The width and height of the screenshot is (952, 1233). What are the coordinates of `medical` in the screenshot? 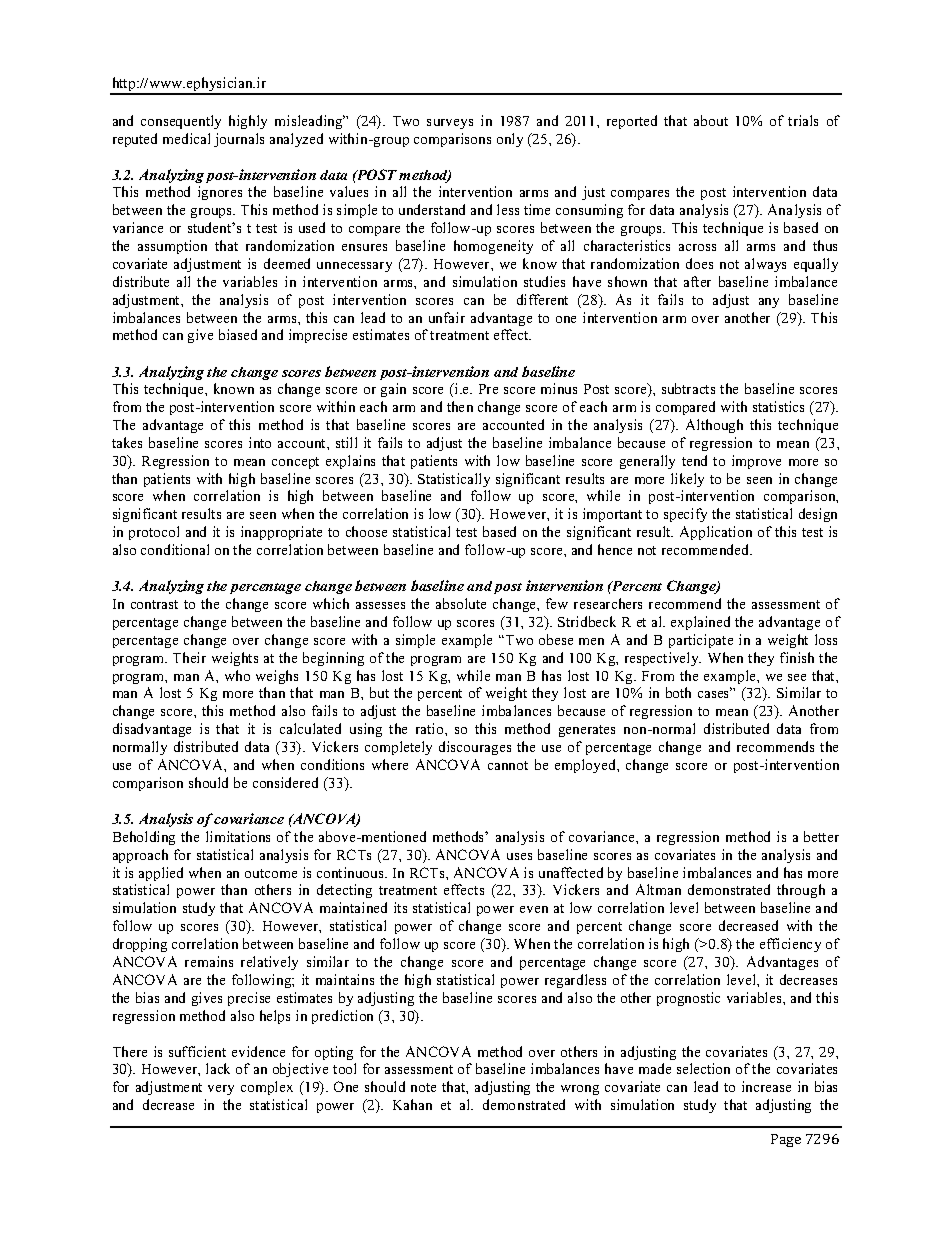 It's located at (186, 138).
